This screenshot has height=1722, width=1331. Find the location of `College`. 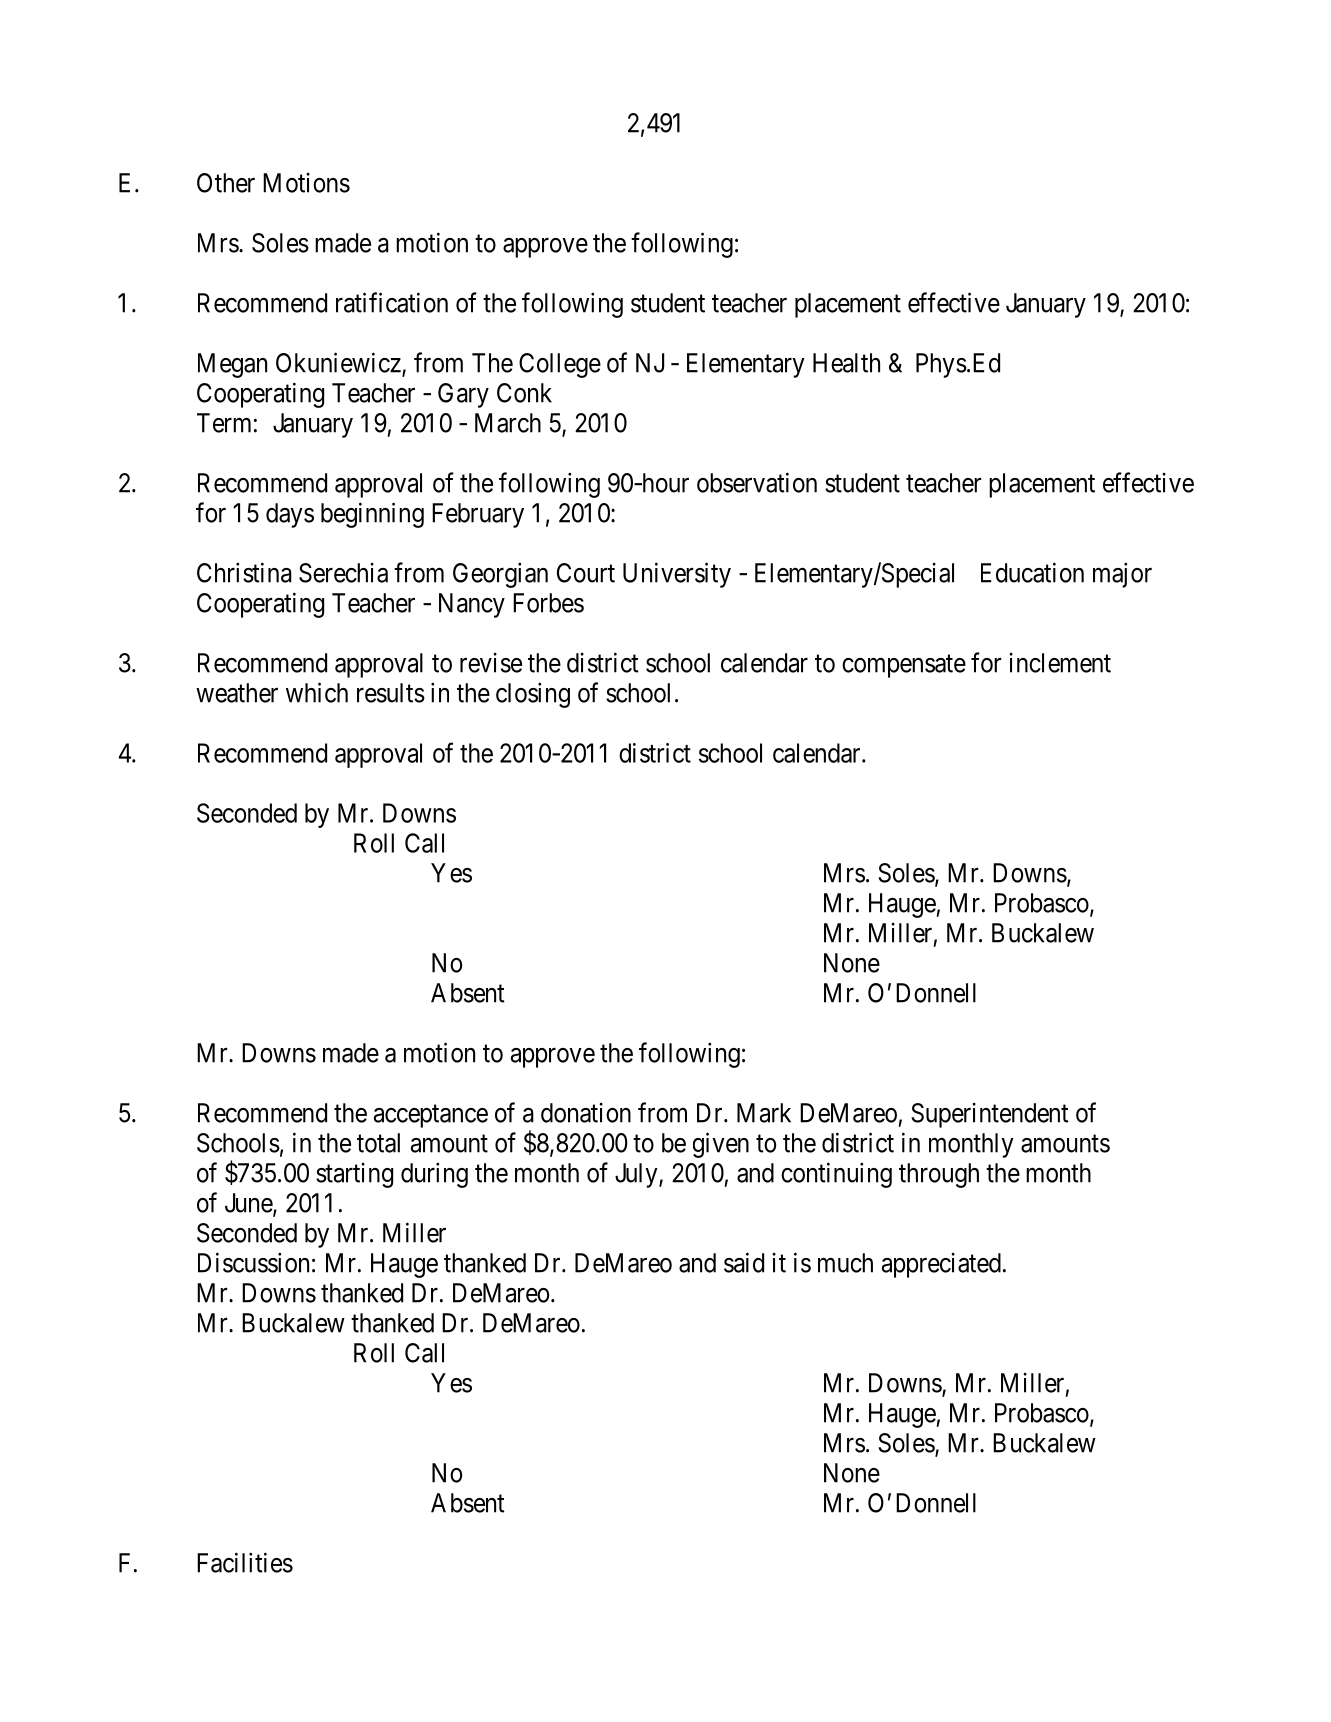

College is located at coordinates (560, 365).
